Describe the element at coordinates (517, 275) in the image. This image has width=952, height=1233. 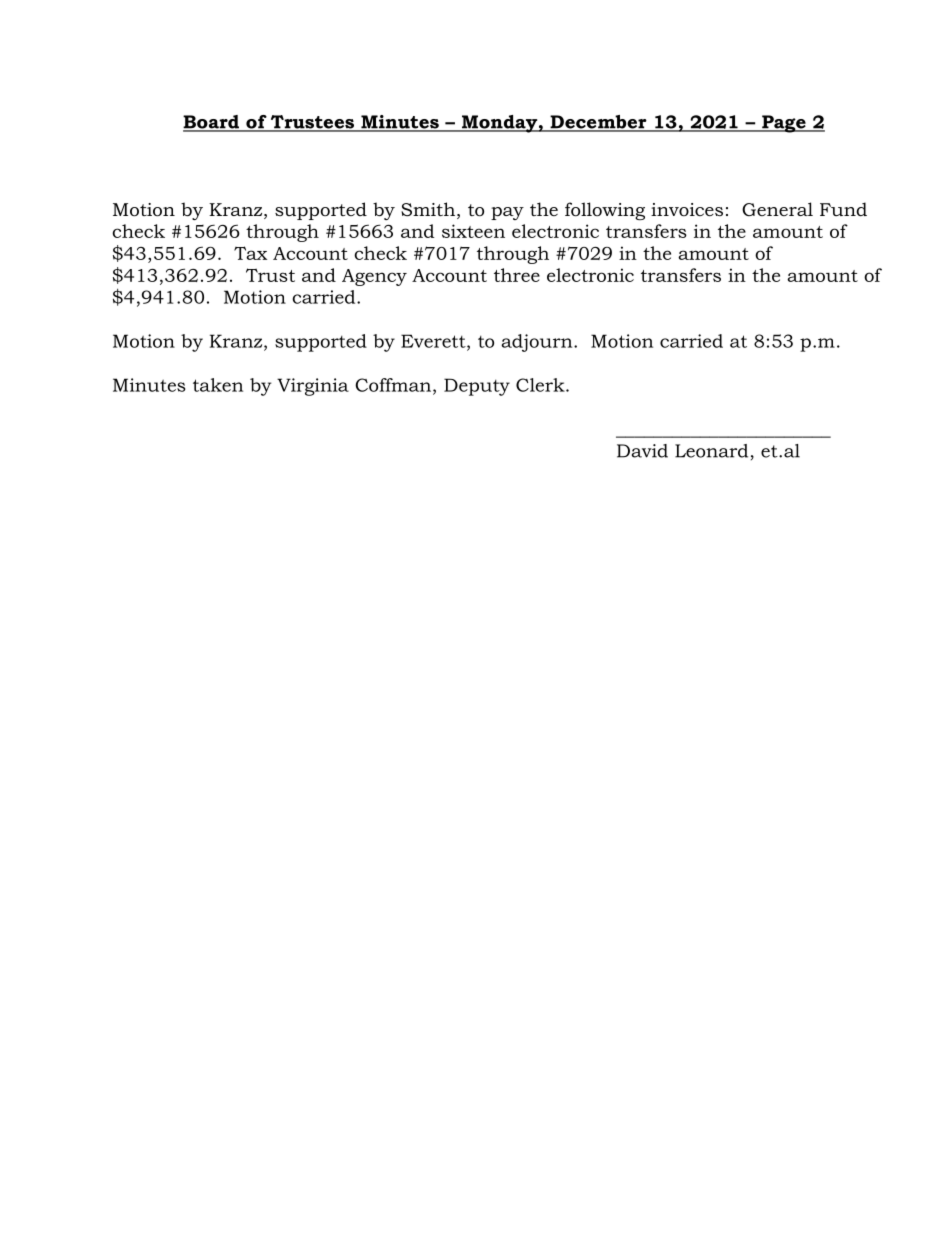
I see `three` at that location.
